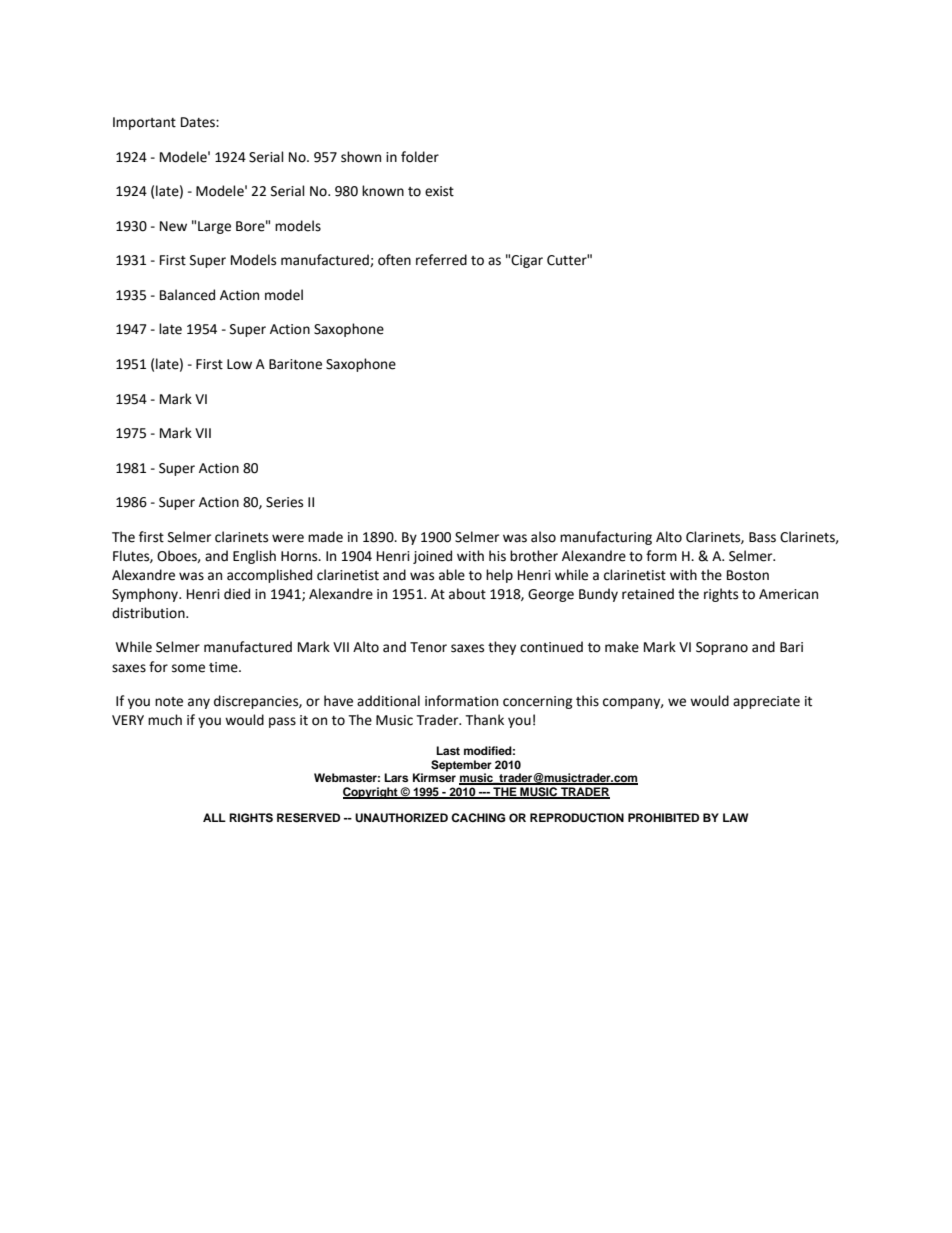 This page has height=1233, width=952. Describe the element at coordinates (735, 817) in the page. I see `LAW` at that location.
